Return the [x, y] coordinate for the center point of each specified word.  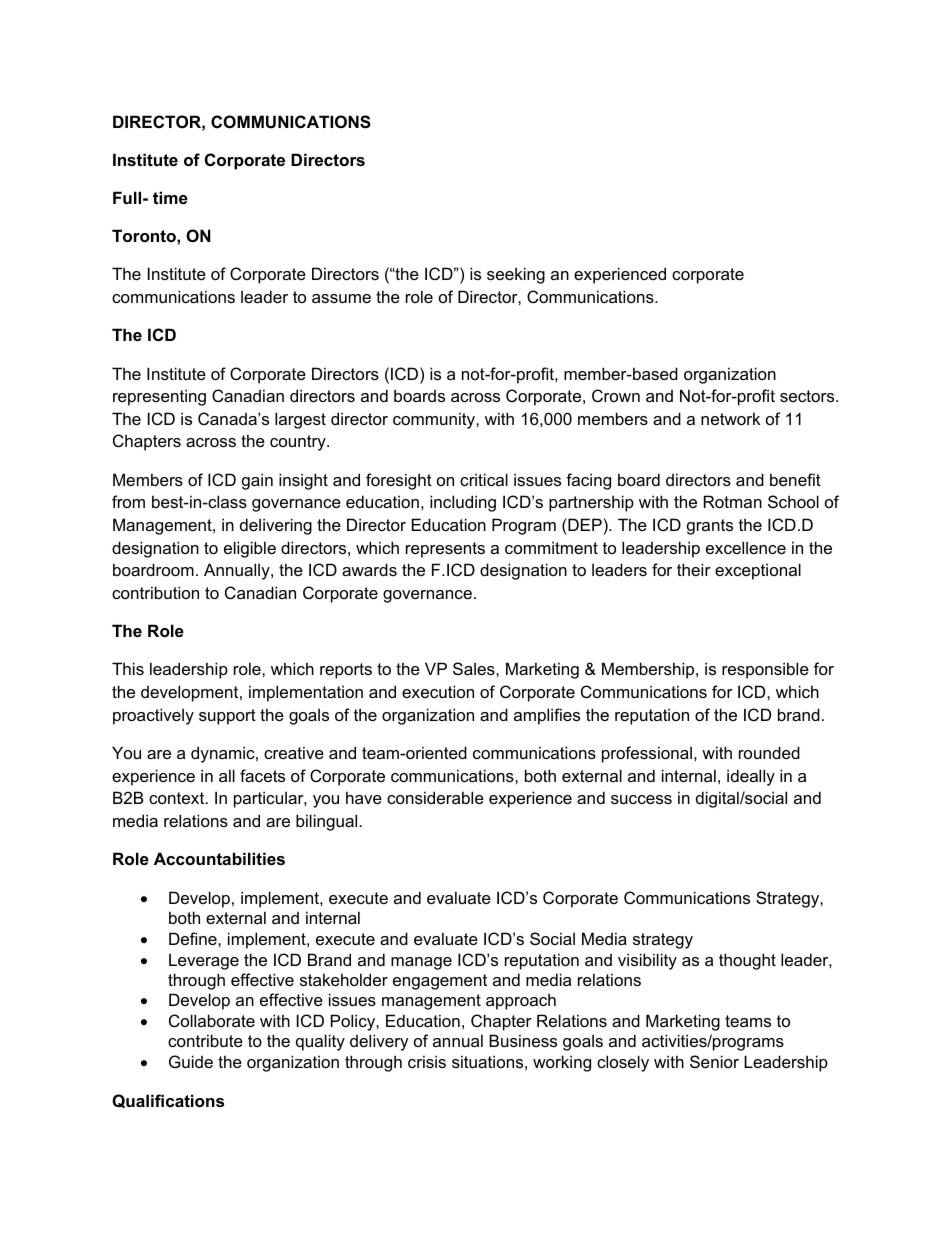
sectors [808, 396]
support [227, 717]
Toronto [145, 235]
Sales [475, 668]
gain [257, 481]
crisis [427, 1061]
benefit [795, 479]
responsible [765, 670]
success [641, 799]
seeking [516, 275]
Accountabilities [219, 858]
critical [484, 479]
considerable [435, 797]
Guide [191, 1061]
